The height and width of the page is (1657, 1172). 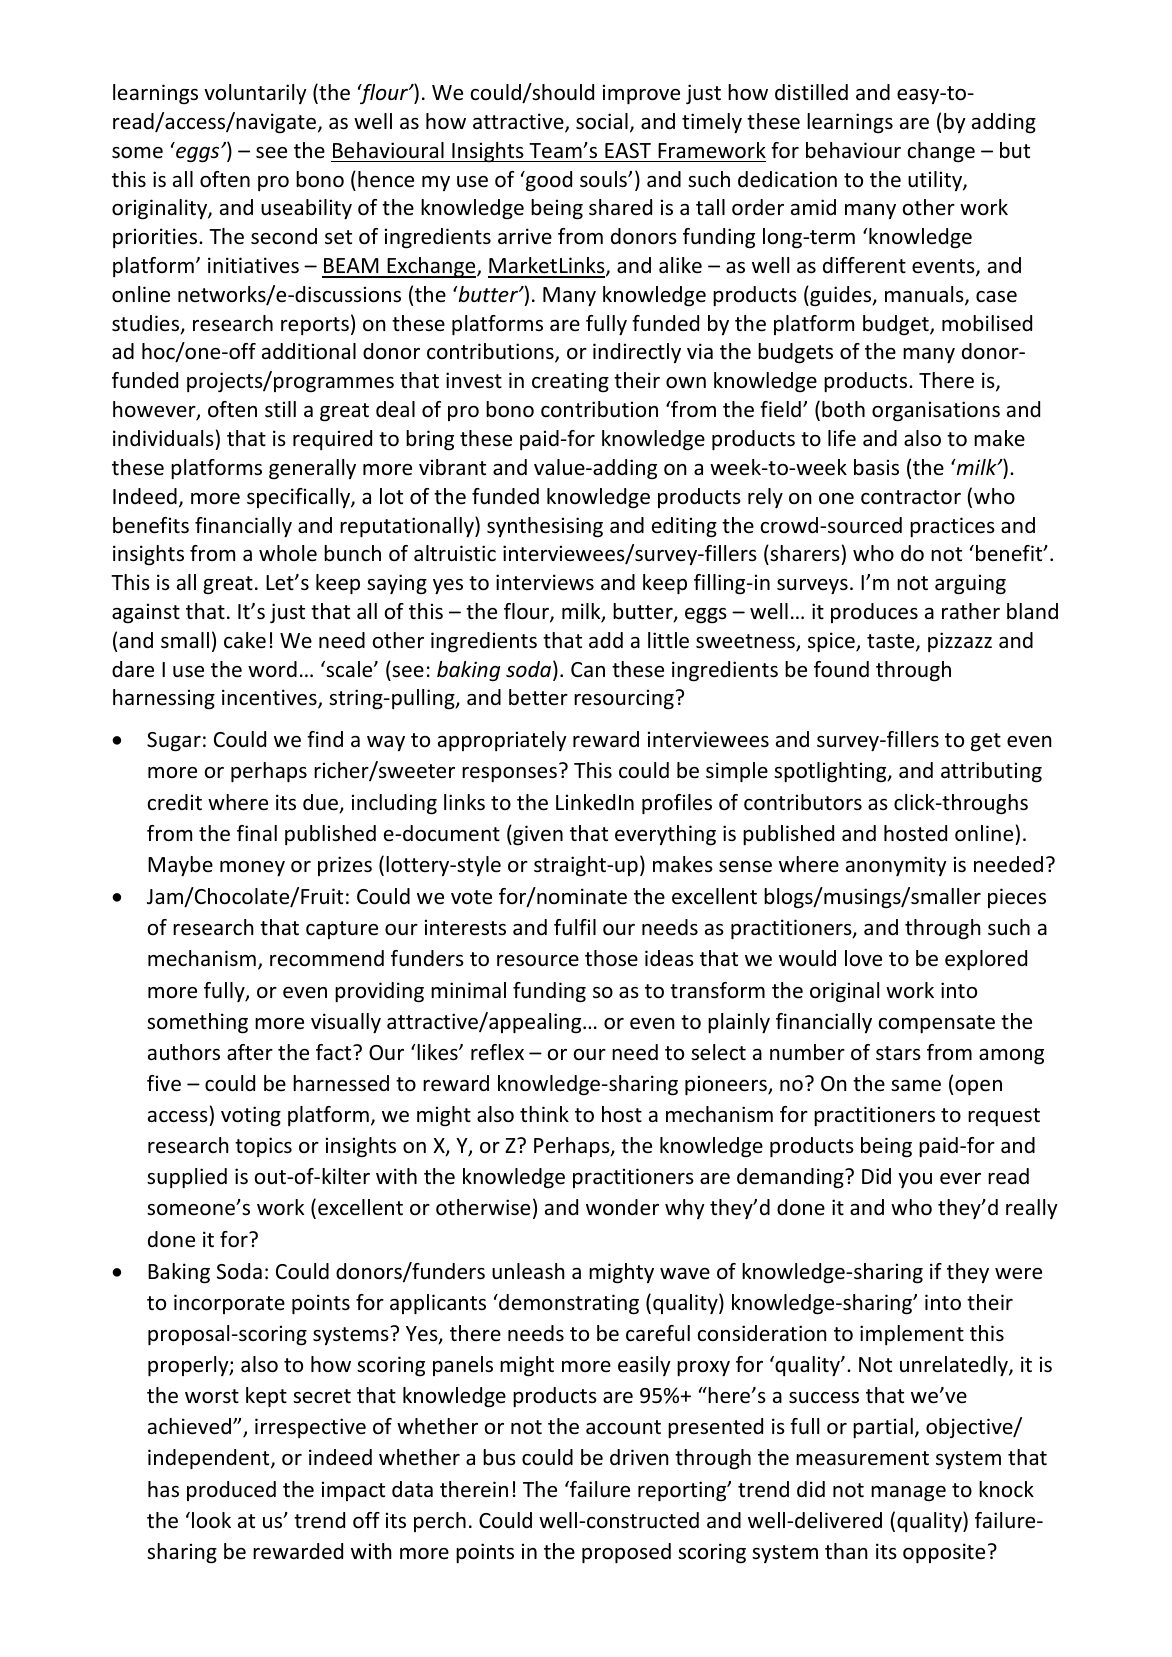 I want to click on voluntarily, so click(x=255, y=94).
